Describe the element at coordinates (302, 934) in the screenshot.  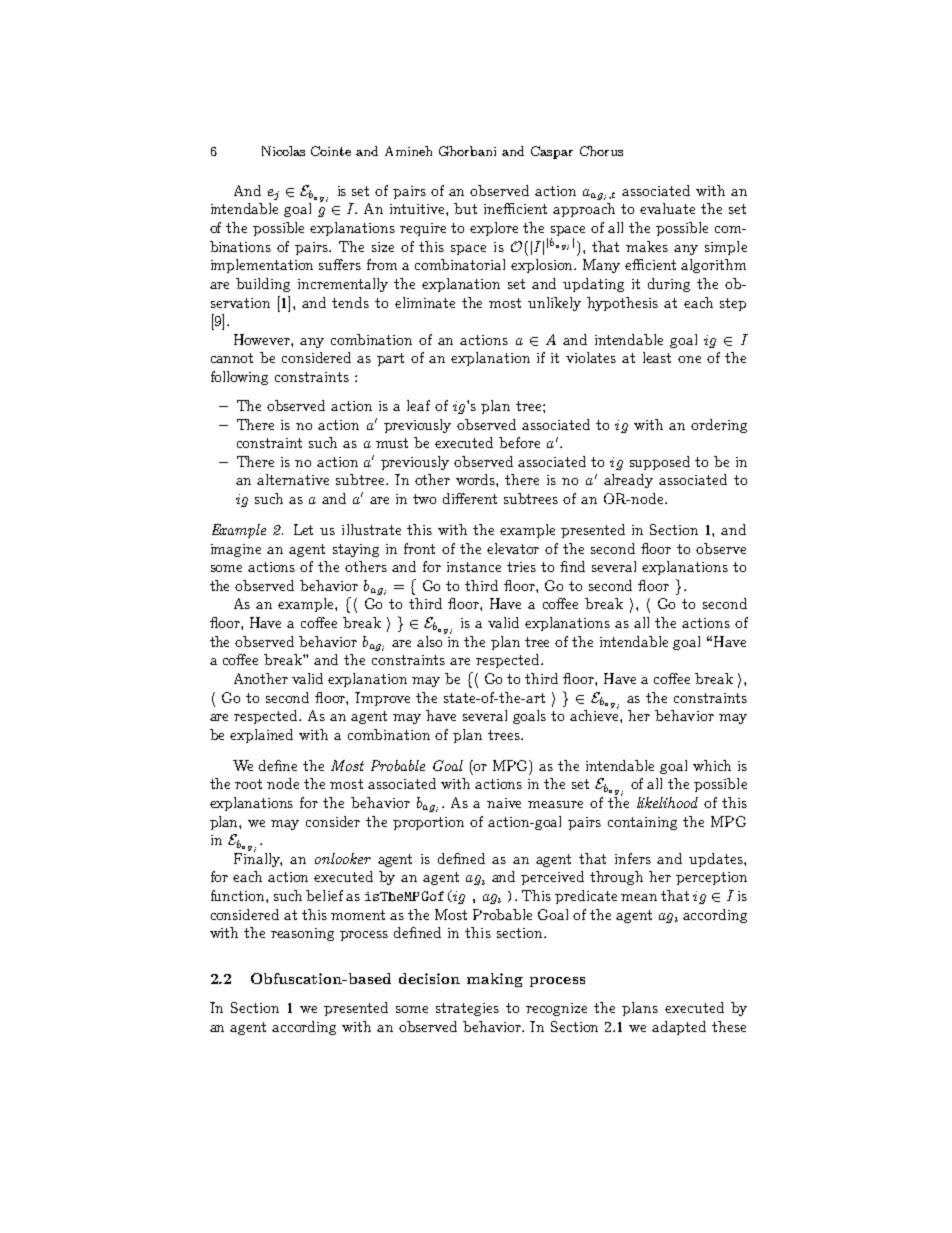
I see `reasoning` at that location.
